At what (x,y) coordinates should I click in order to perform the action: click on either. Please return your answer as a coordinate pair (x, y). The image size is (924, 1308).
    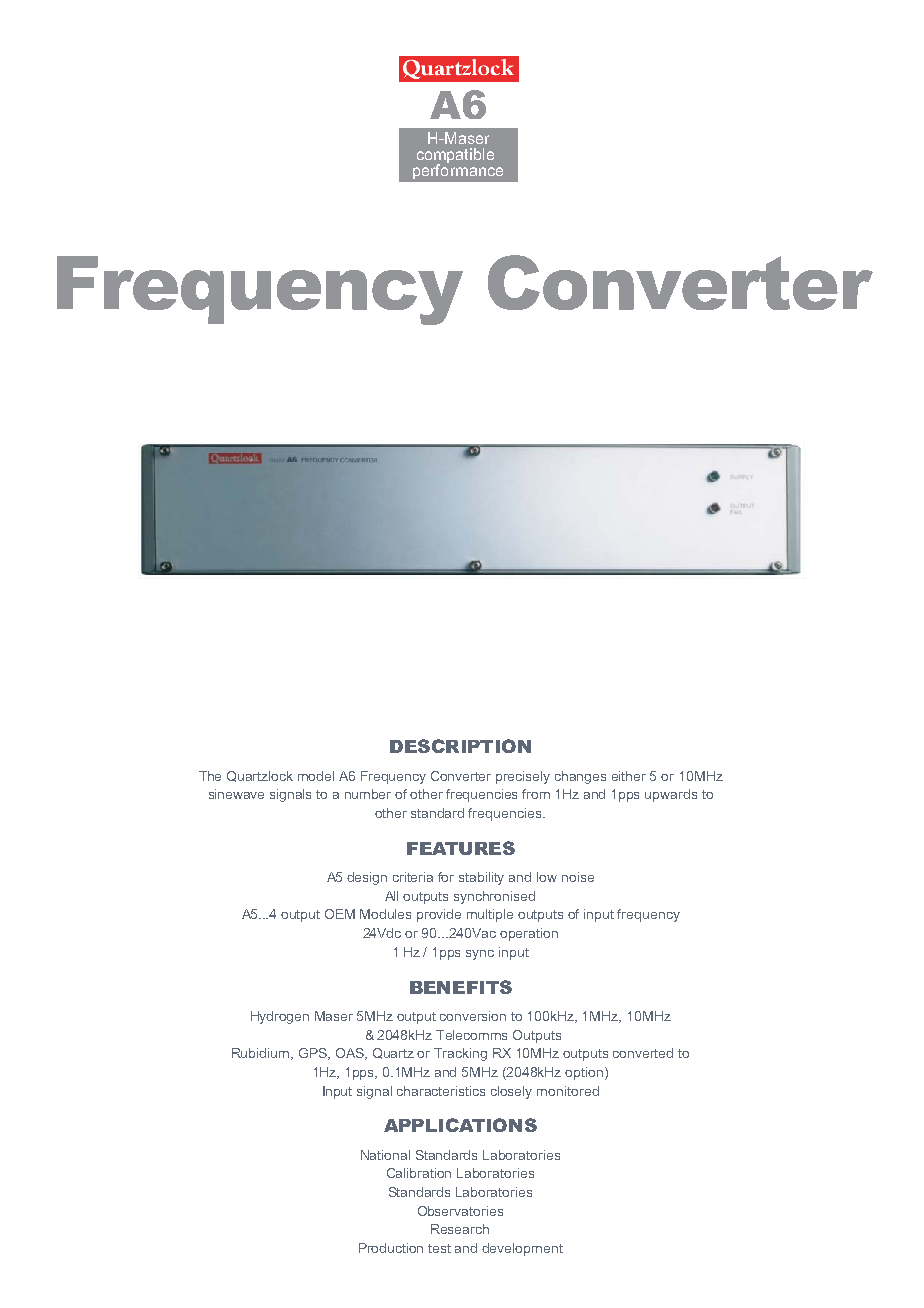
    Looking at the image, I should click on (629, 776).
